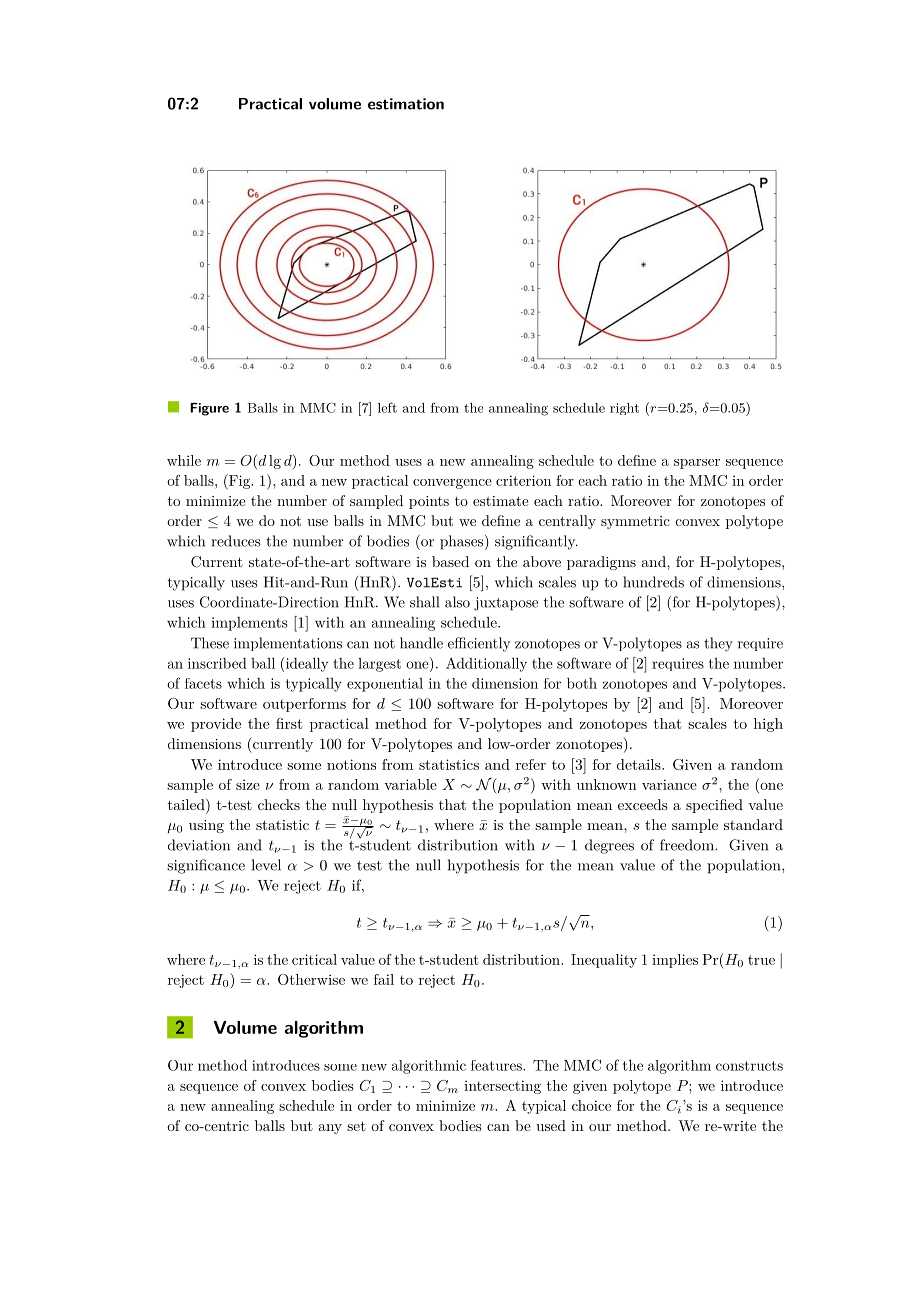 The height and width of the screenshot is (1308, 924). What do you see at coordinates (457, 602) in the screenshot?
I see `also` at bounding box center [457, 602].
